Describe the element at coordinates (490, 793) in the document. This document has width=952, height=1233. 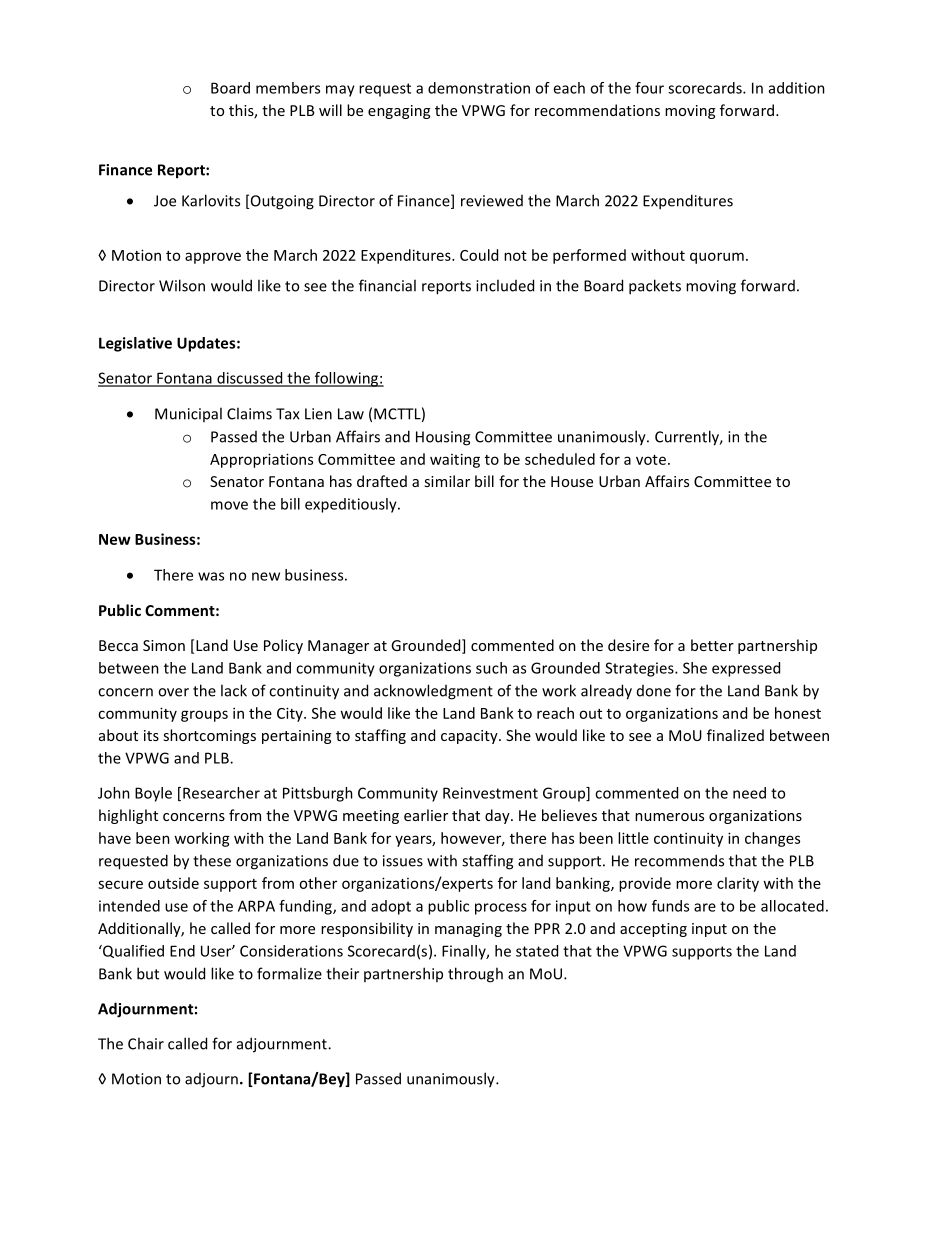
I see `Reinvestment` at that location.
